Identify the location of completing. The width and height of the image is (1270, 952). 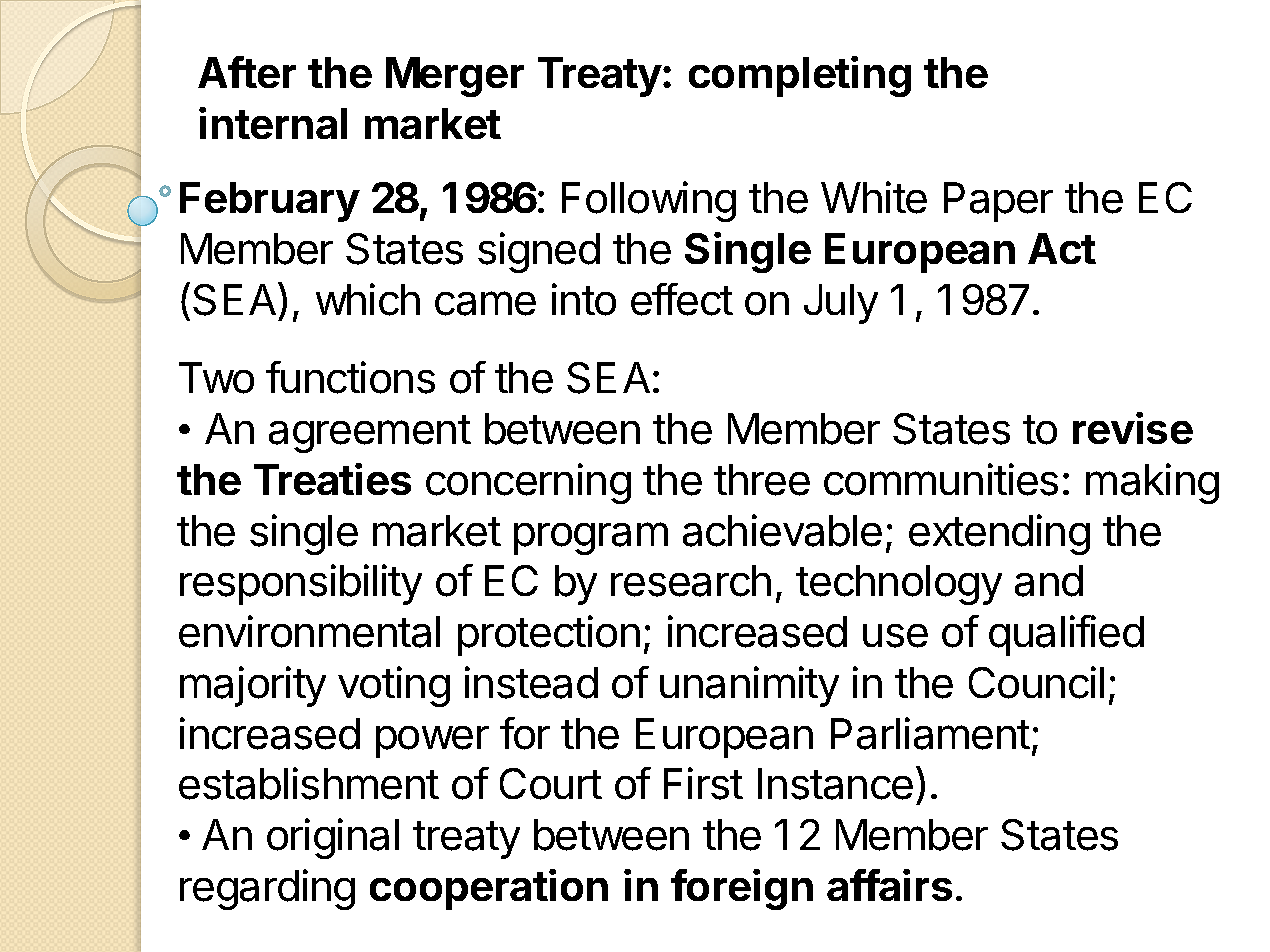
(800, 76).
